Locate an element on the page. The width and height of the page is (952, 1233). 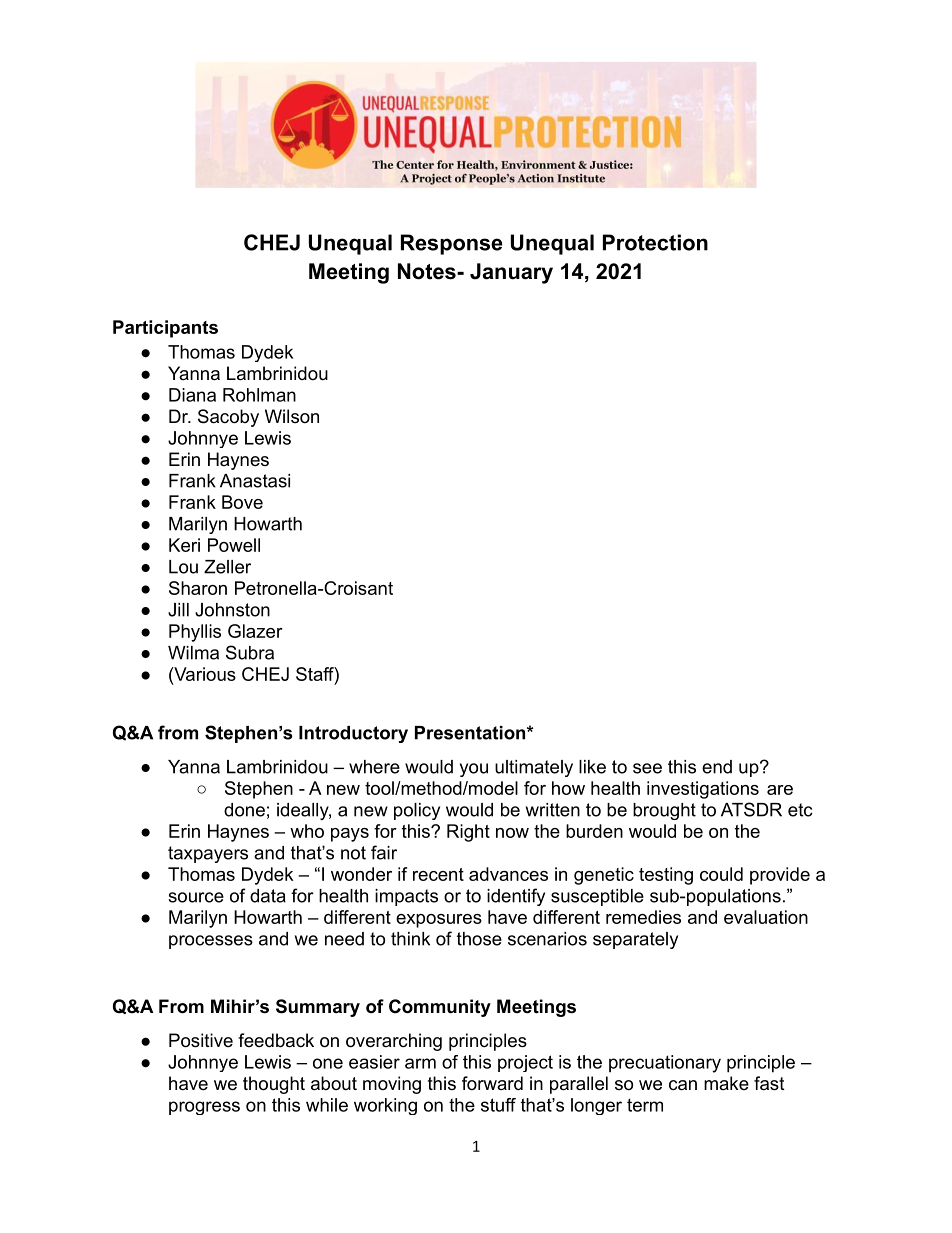
thought is located at coordinates (274, 1085).
